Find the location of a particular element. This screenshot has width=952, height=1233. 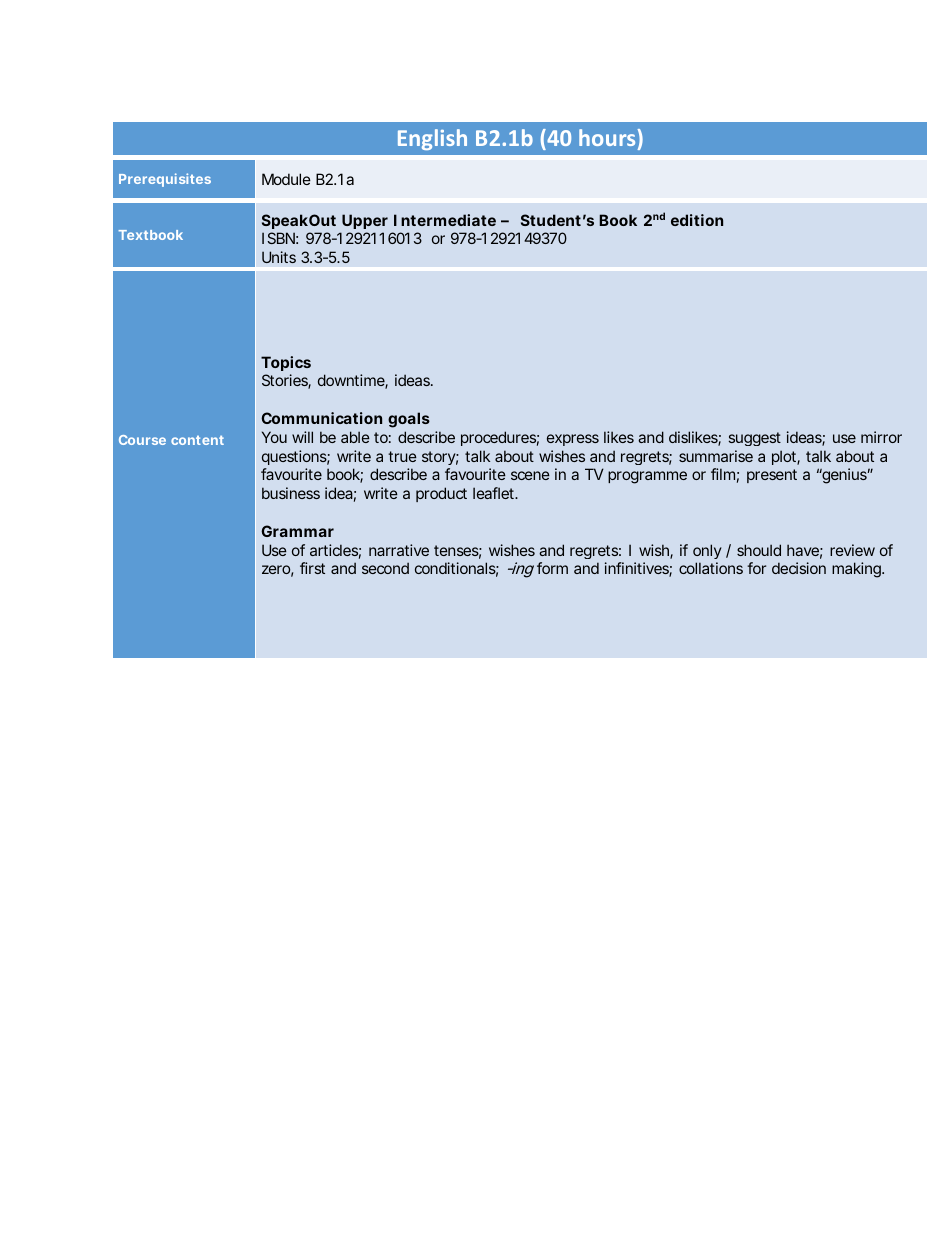

Module is located at coordinates (286, 179).
